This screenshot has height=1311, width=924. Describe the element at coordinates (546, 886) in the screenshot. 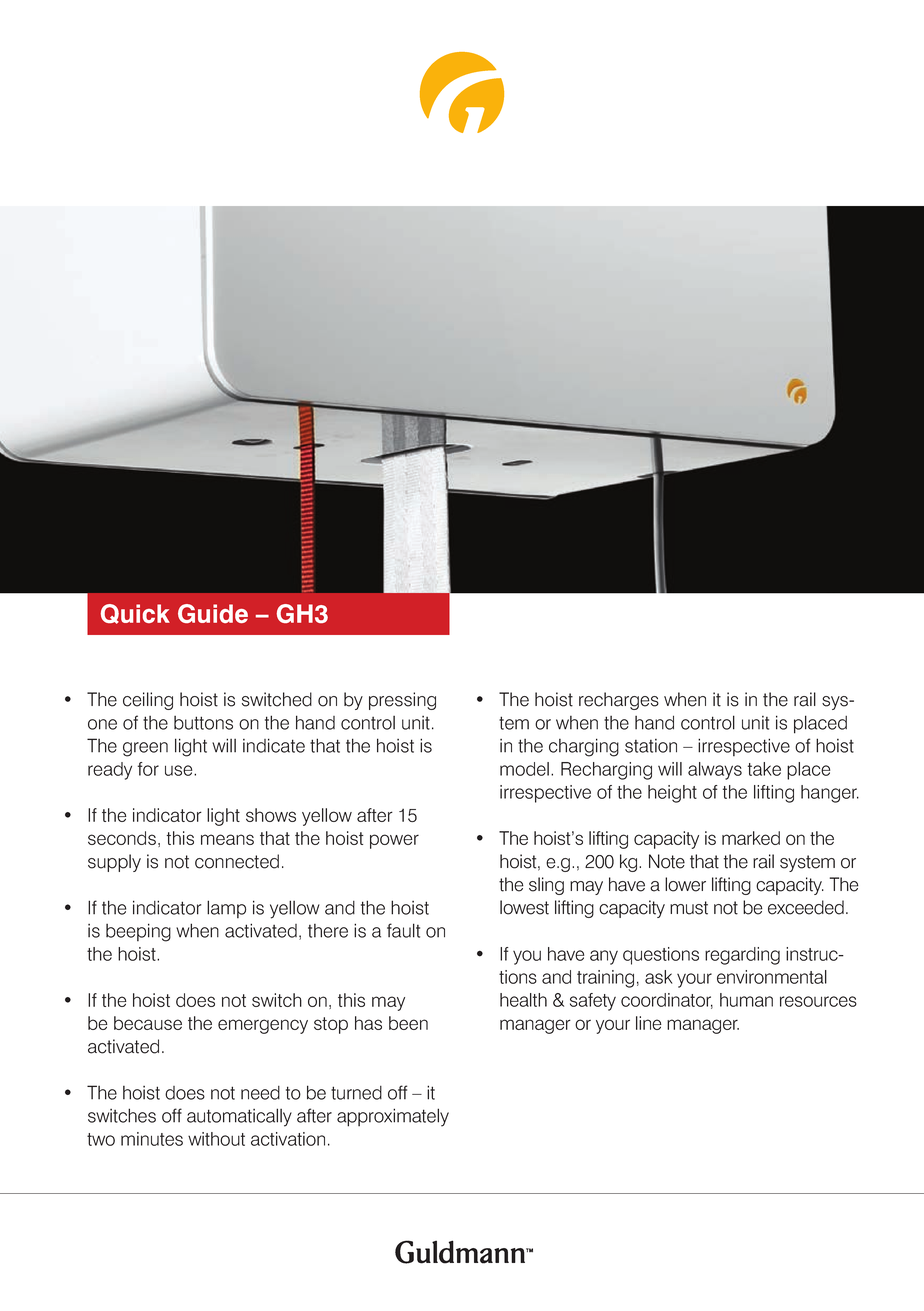

I see `sling` at that location.
